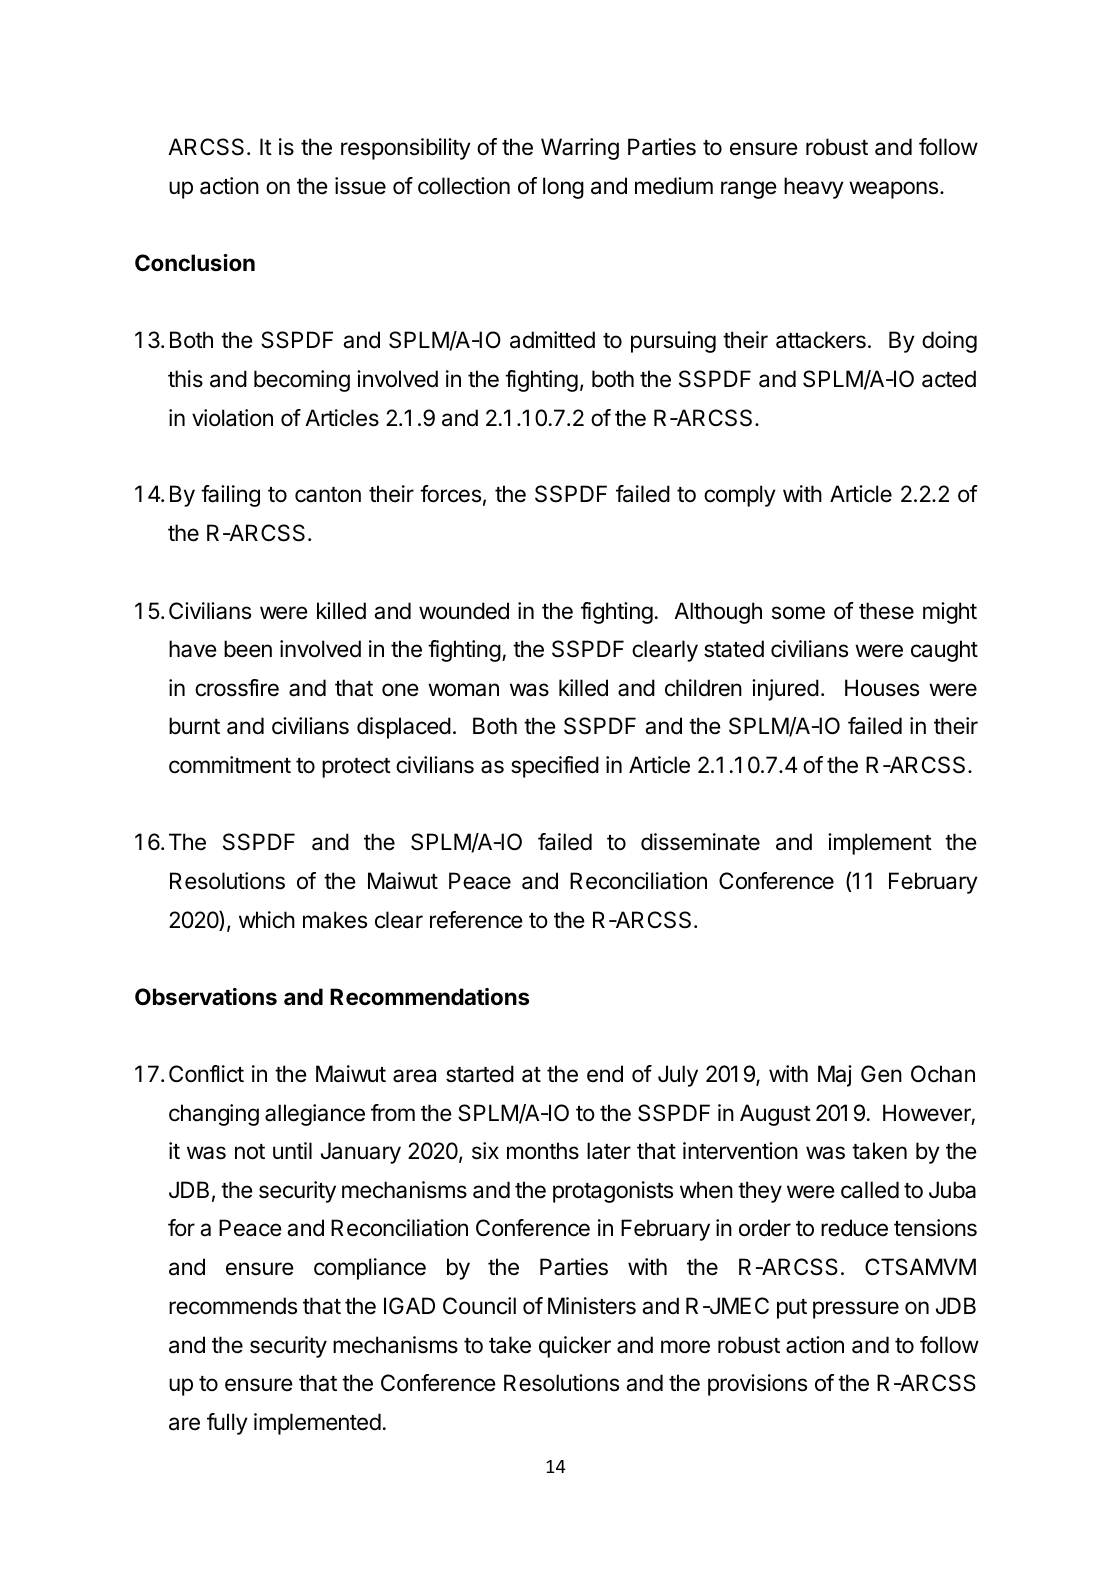  What do you see at coordinates (360, 186) in the image?
I see `issue` at bounding box center [360, 186].
